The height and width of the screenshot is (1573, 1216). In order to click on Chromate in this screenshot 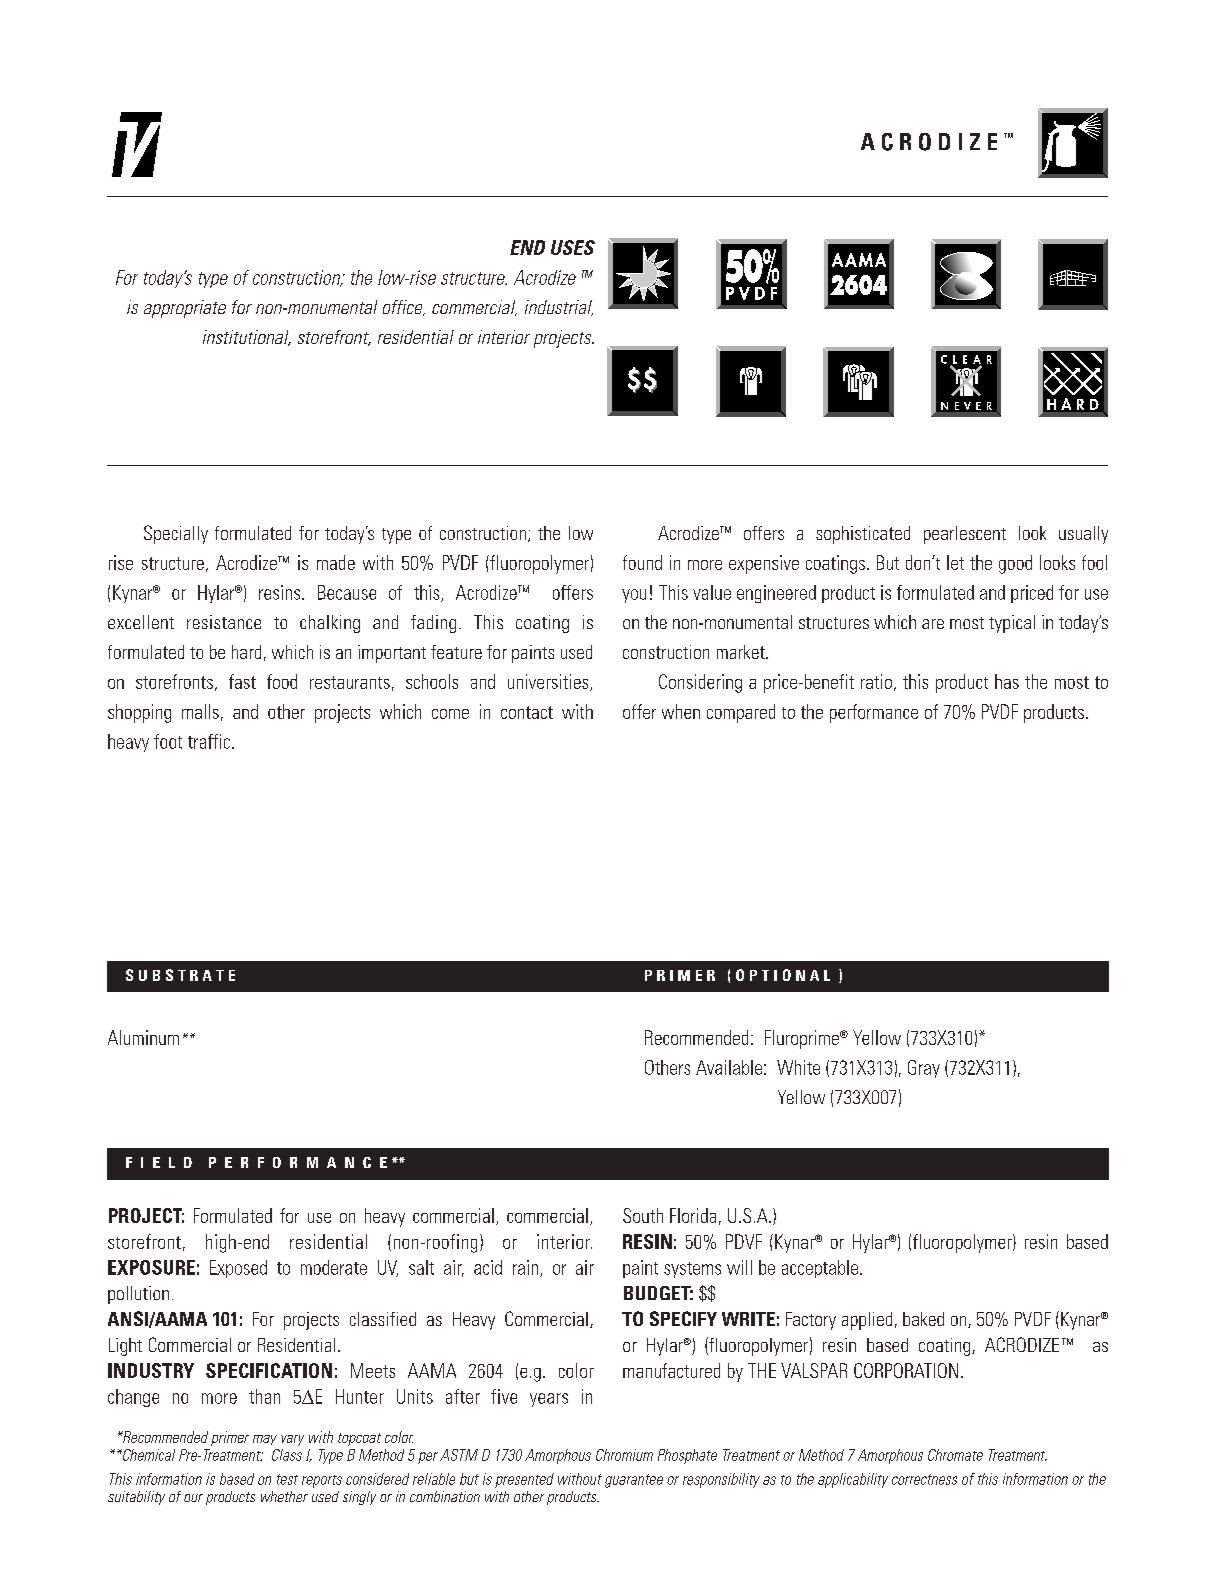, I will do `click(955, 1455)`.
